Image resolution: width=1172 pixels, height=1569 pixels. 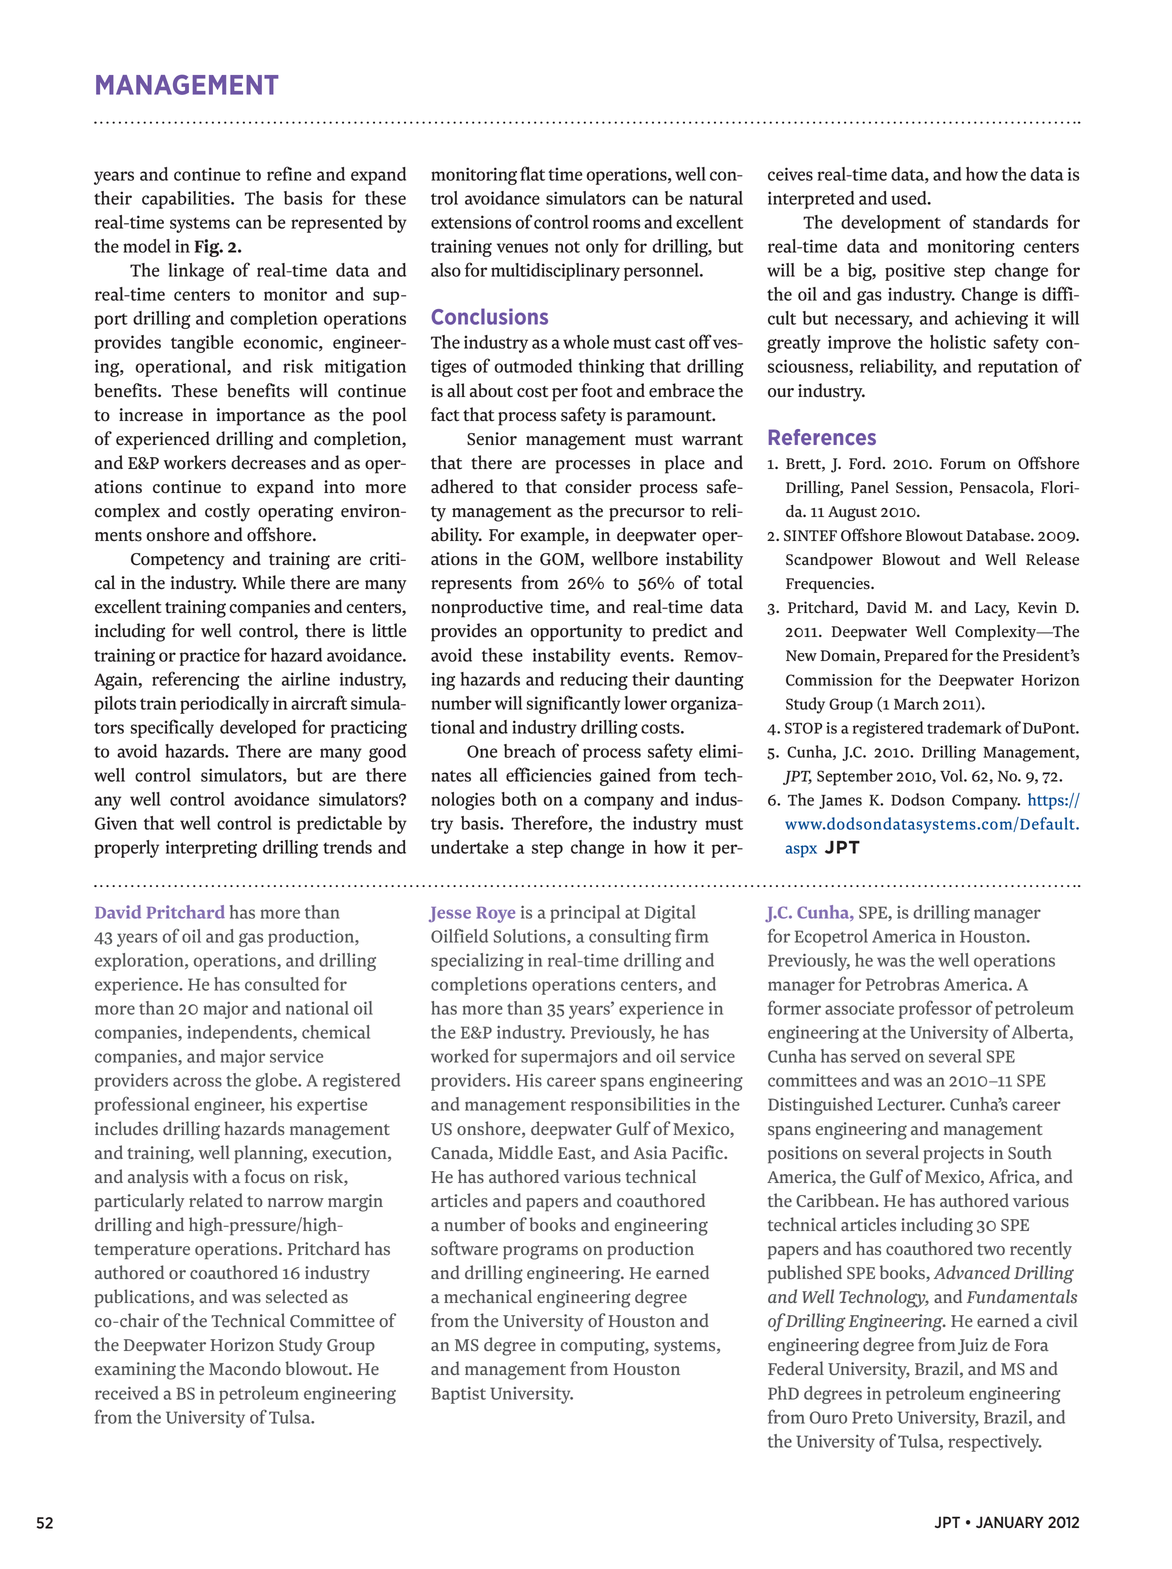 What do you see at coordinates (282, 984) in the screenshot?
I see `consulted` at bounding box center [282, 984].
